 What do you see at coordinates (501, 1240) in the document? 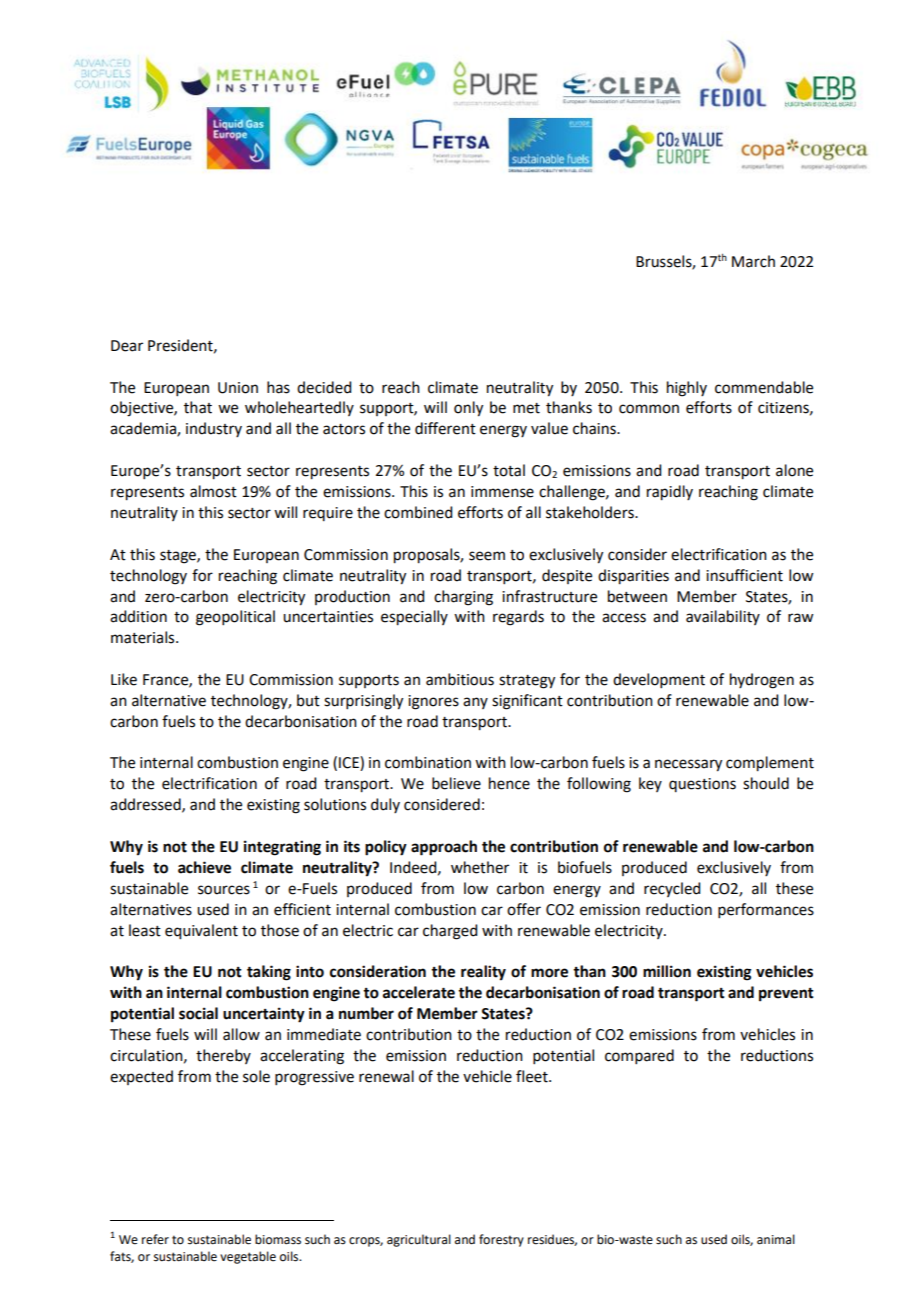
I see `forestry` at bounding box center [501, 1240].
